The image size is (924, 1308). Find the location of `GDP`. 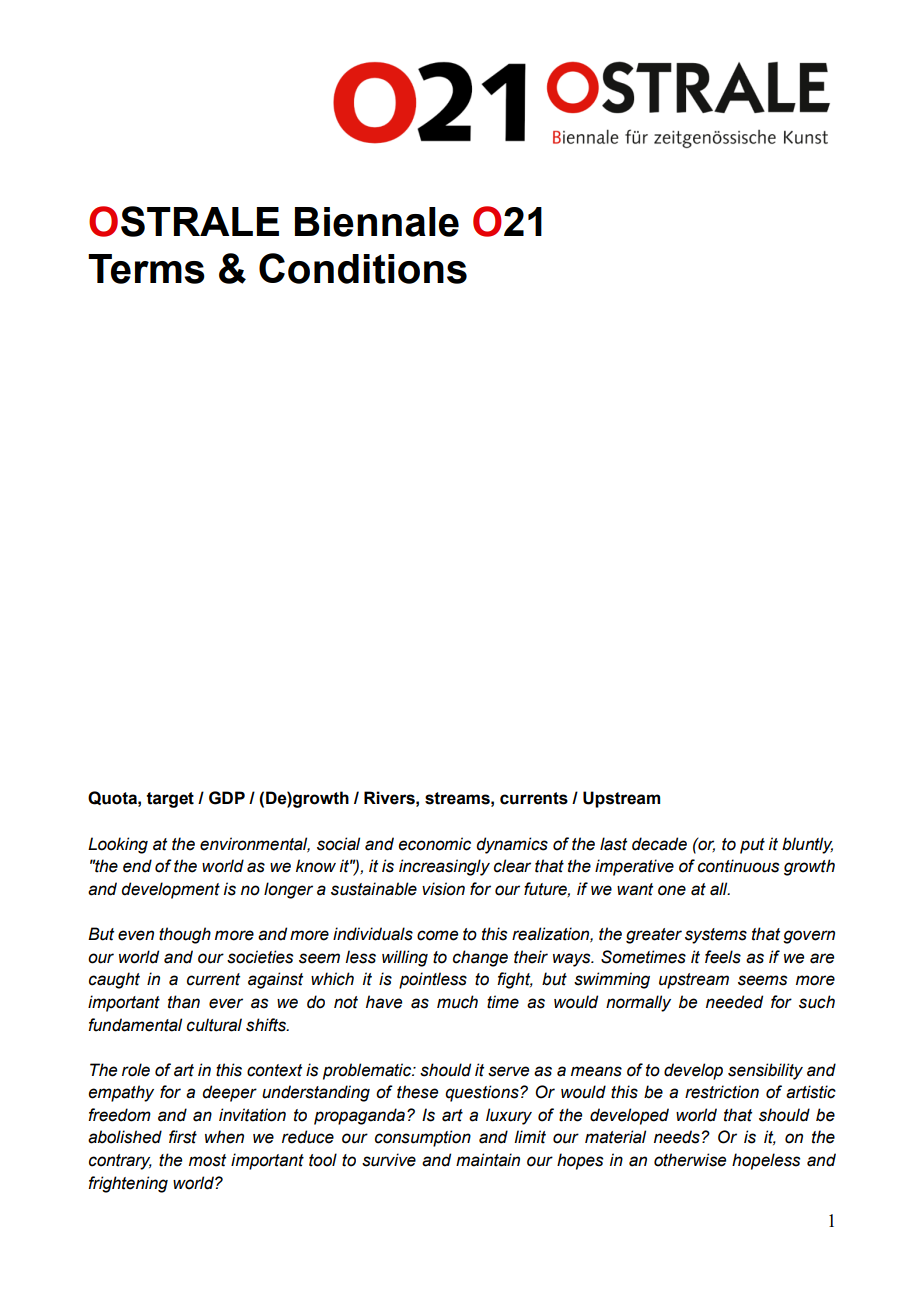

GDP is located at coordinates (227, 798).
